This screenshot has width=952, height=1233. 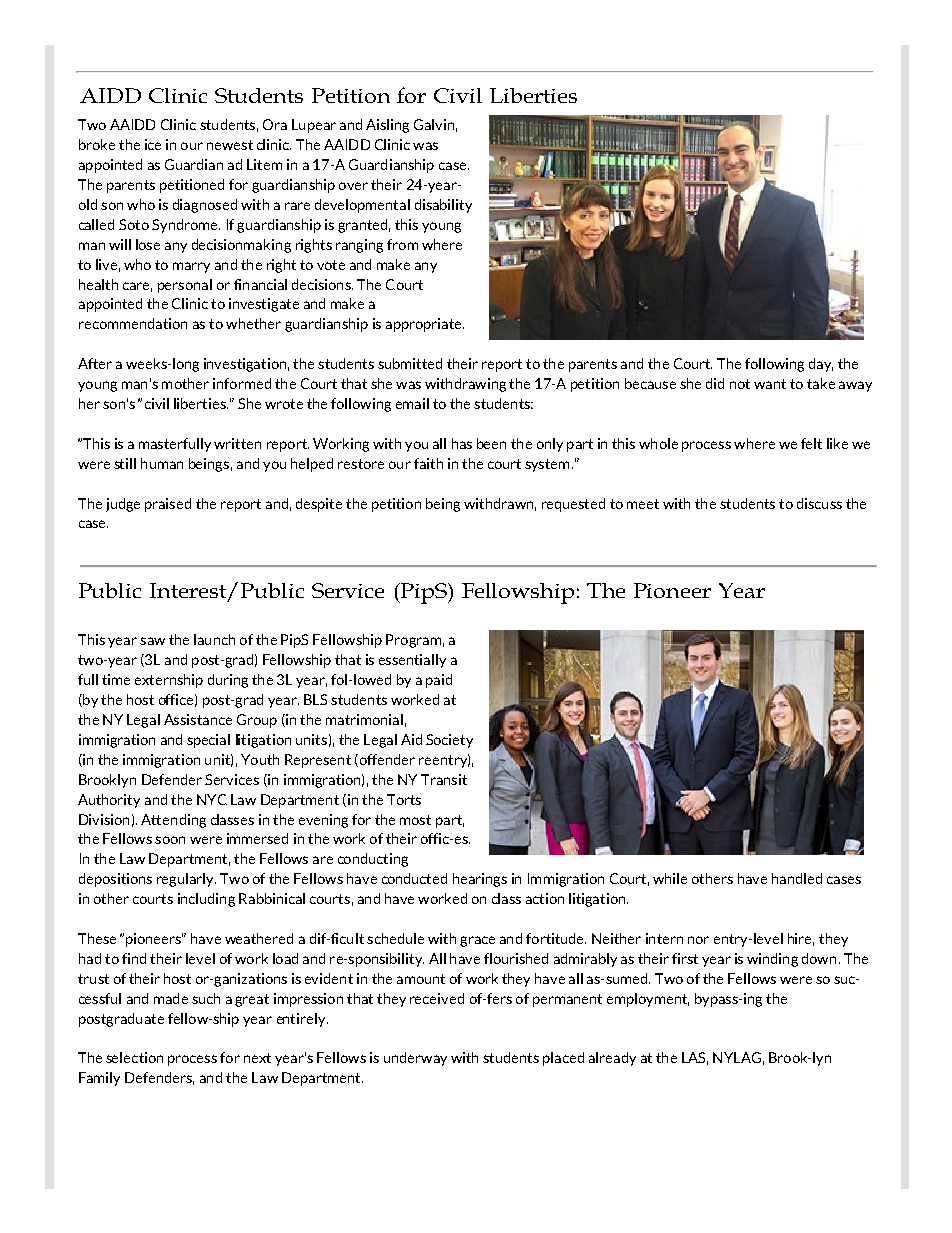 I want to click on launch, so click(x=214, y=639).
